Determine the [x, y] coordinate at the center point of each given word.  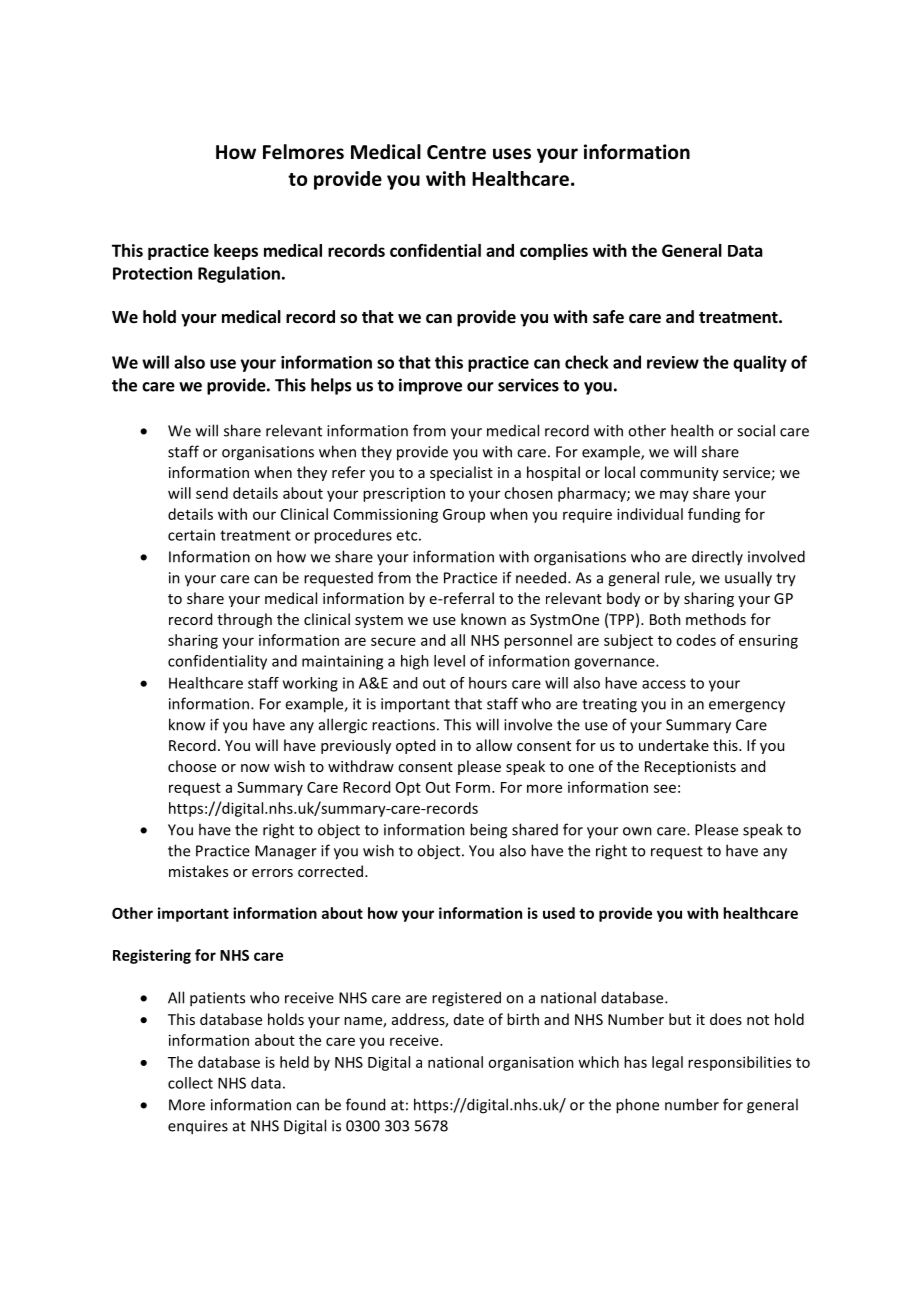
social [756, 430]
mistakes [198, 871]
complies [554, 252]
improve [430, 386]
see [665, 788]
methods [716, 619]
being [488, 831]
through [244, 620]
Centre [456, 152]
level [449, 661]
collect [190, 1083]
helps [331, 386]
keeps [236, 252]
